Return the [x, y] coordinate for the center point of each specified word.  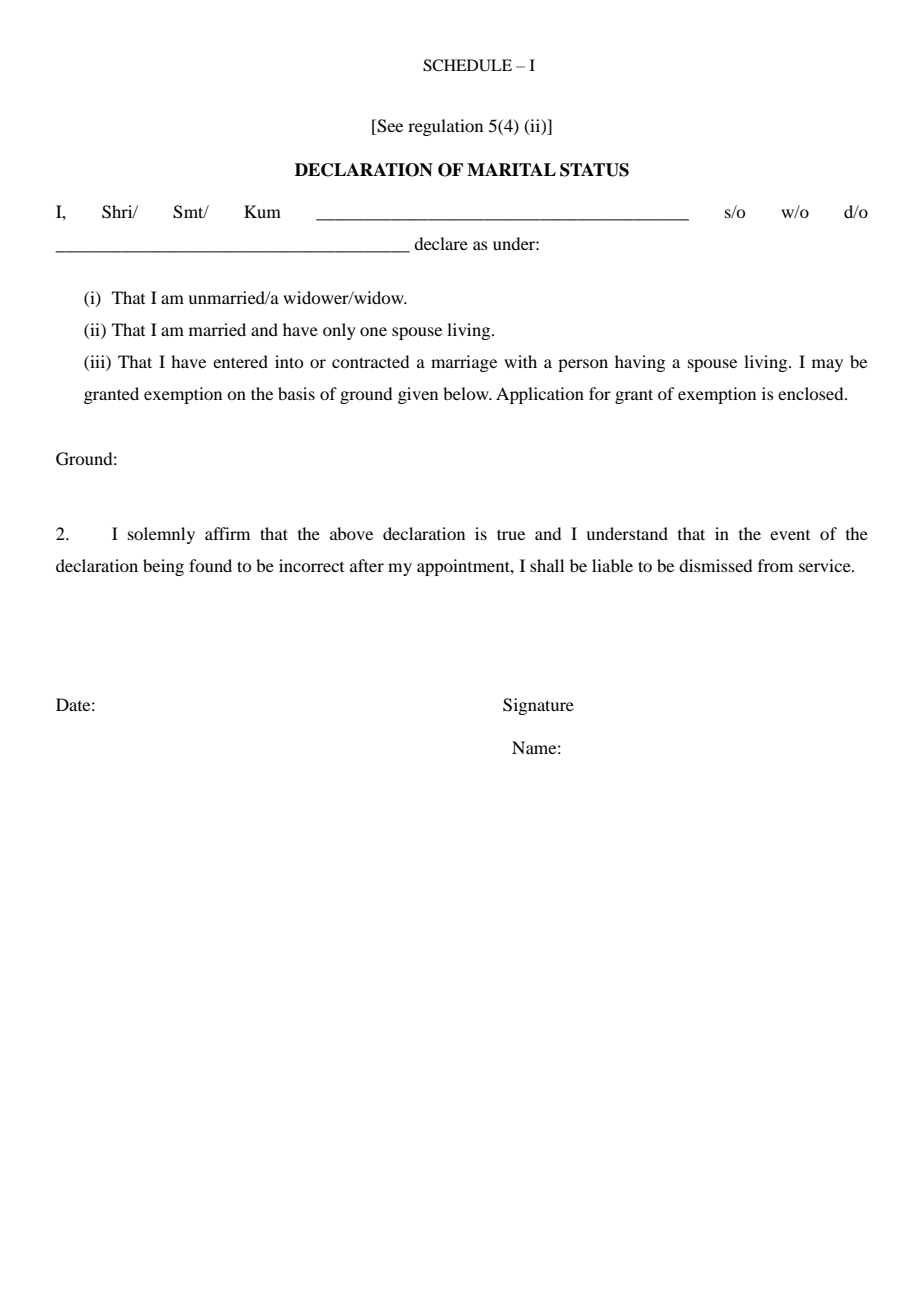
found [210, 565]
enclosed [812, 393]
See [389, 127]
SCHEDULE [467, 65]
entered [240, 361]
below [467, 393]
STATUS [594, 170]
